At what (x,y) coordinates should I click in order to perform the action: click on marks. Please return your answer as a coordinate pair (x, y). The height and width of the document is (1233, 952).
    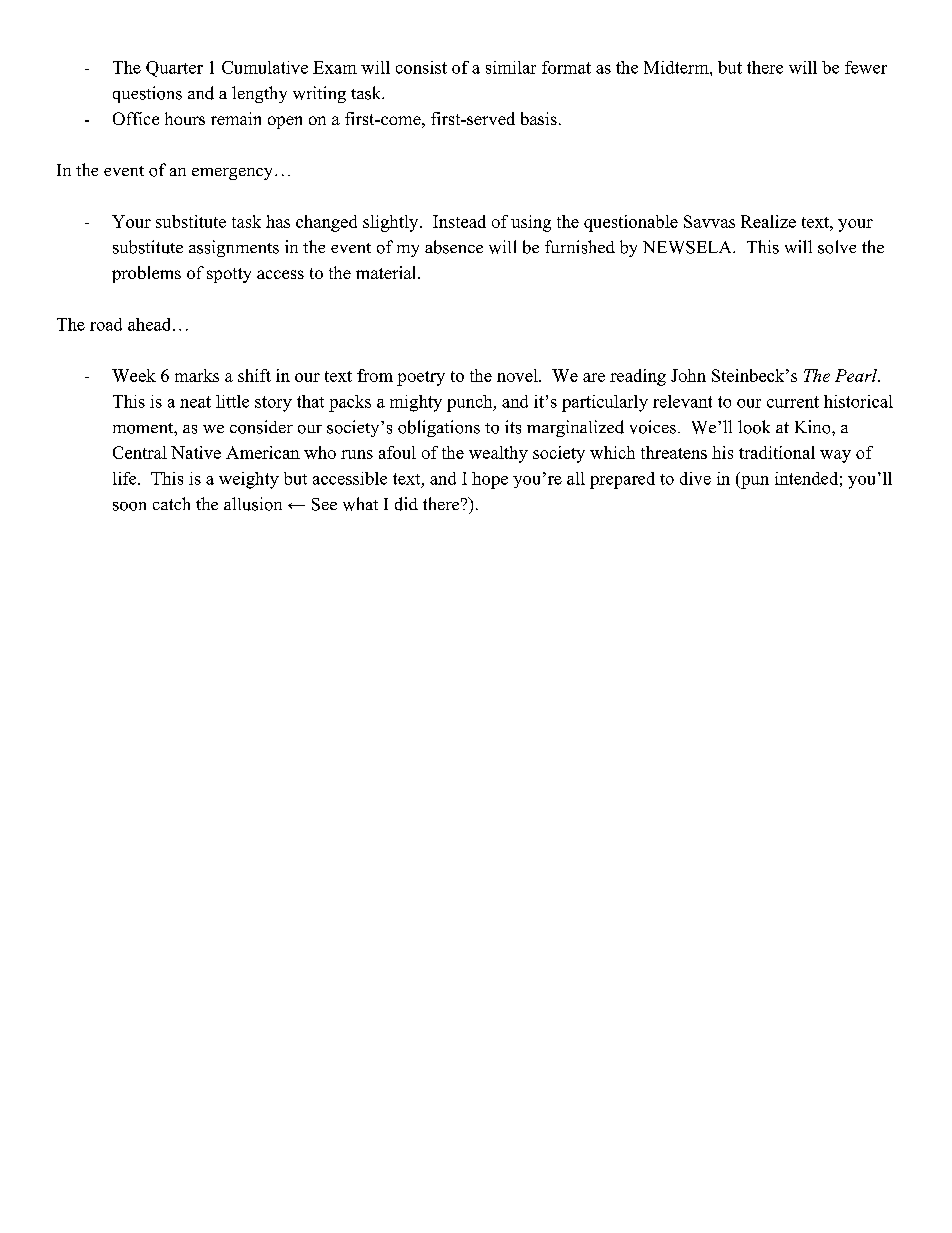
    Looking at the image, I should click on (197, 375).
